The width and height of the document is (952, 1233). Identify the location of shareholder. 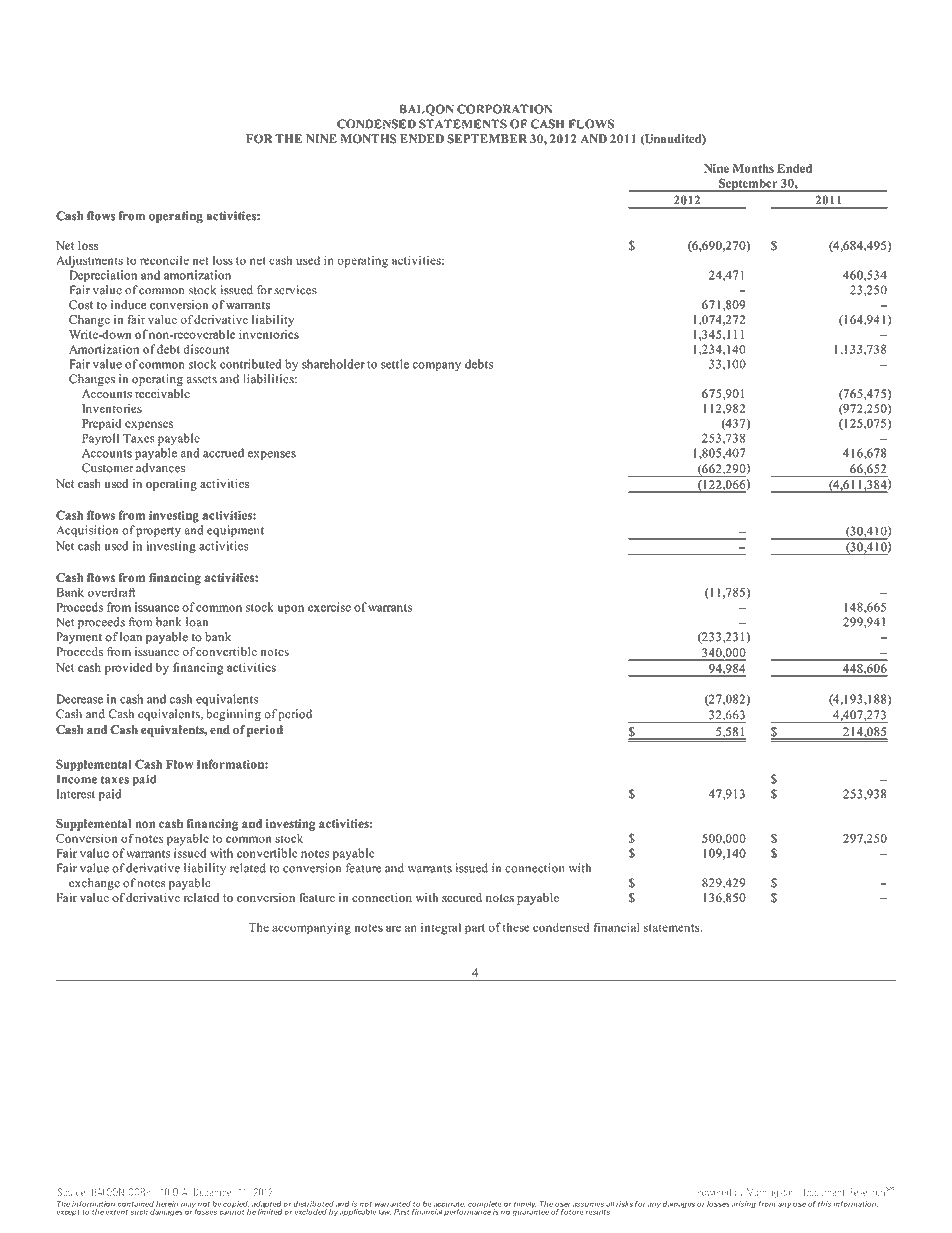
(333, 364).
